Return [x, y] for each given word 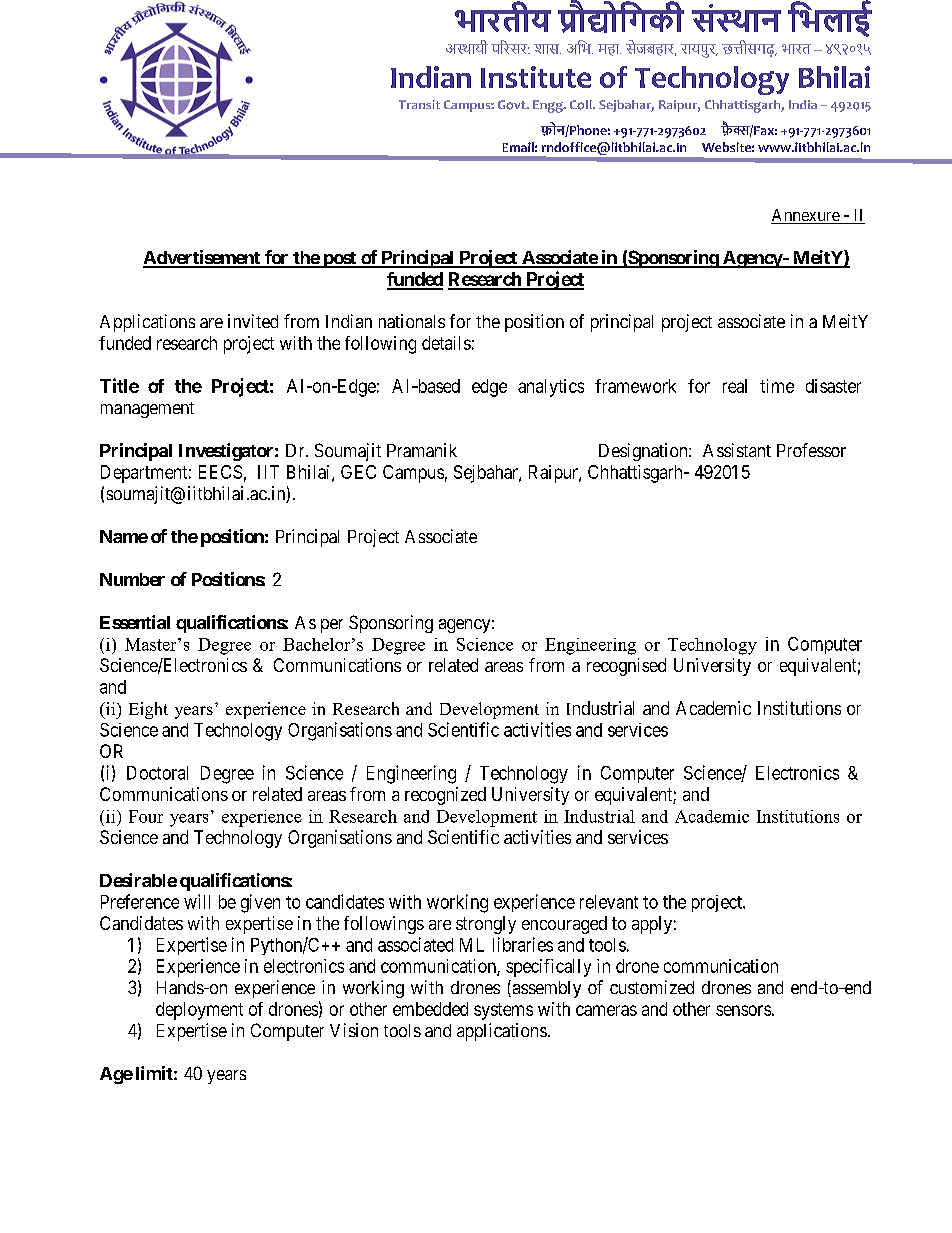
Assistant [737, 450]
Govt [513, 105]
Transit [419, 104]
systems [503, 1011]
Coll [582, 105]
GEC [358, 472]
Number [132, 579]
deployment [199, 1011]
